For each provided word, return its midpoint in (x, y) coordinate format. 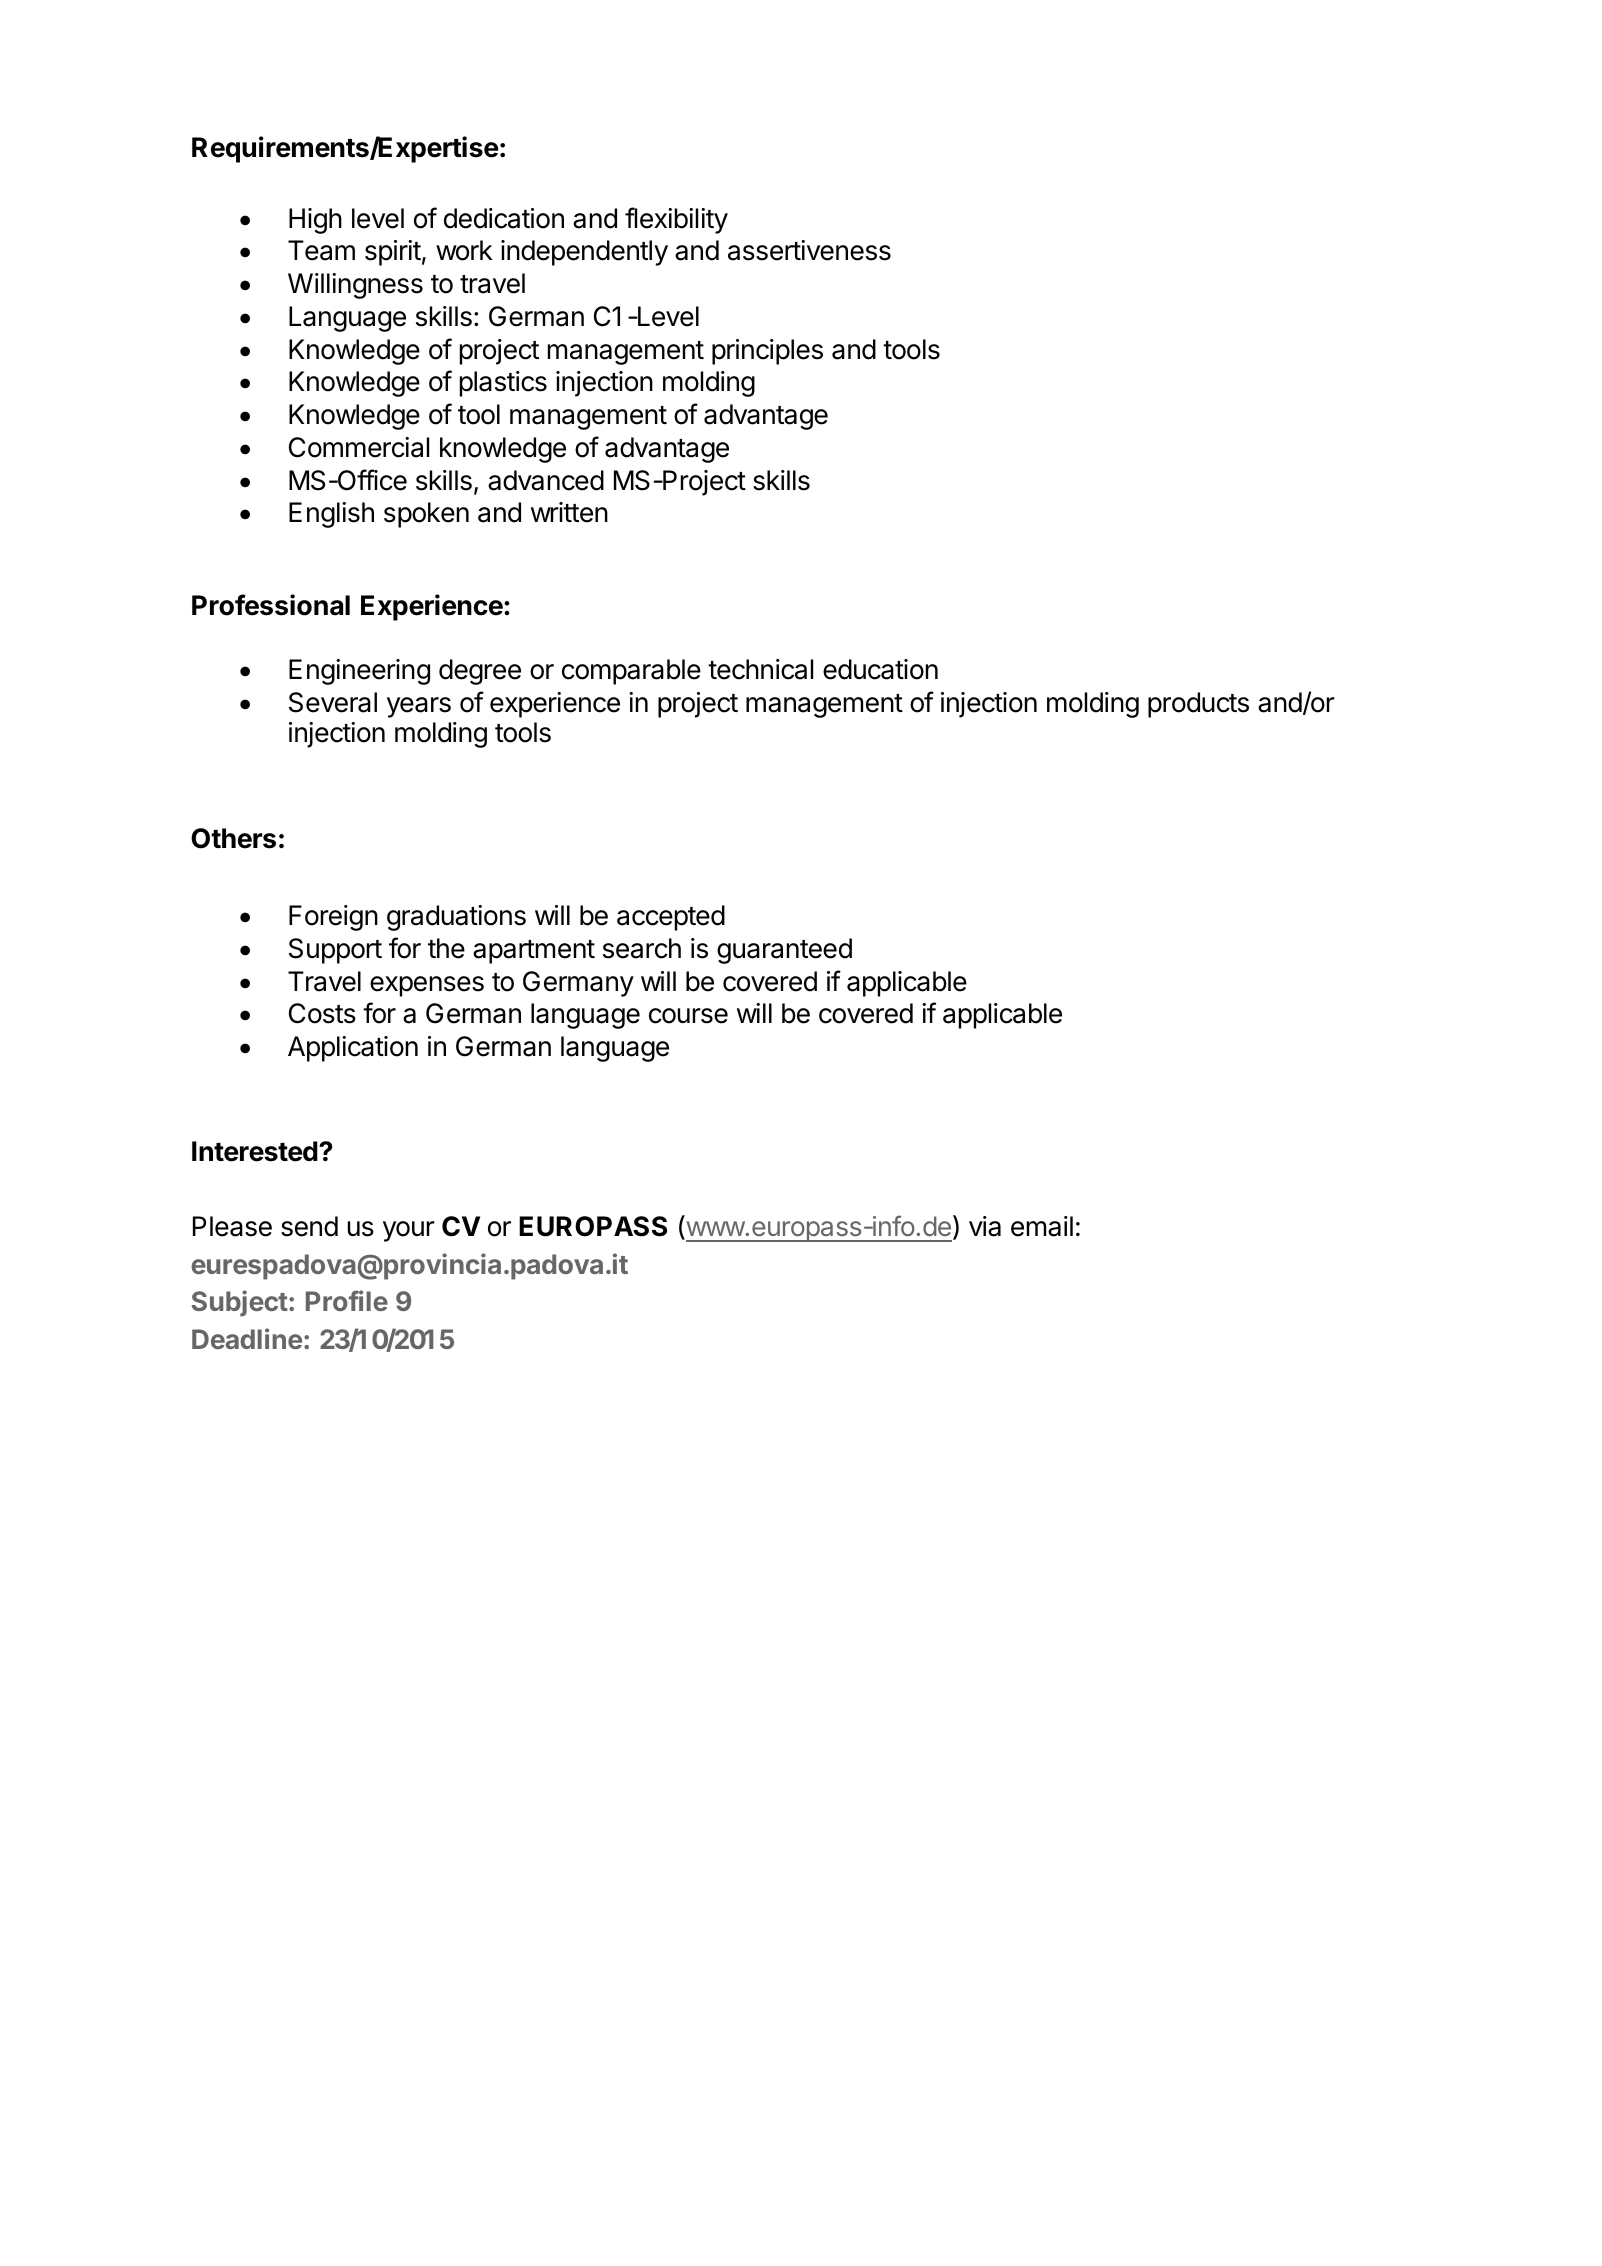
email (1042, 1226)
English (331, 515)
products (1198, 705)
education (880, 669)
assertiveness (809, 250)
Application (353, 1049)
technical (760, 669)
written (569, 512)
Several (333, 702)
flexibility (676, 220)
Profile (347, 1300)
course (688, 1016)
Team (321, 250)
